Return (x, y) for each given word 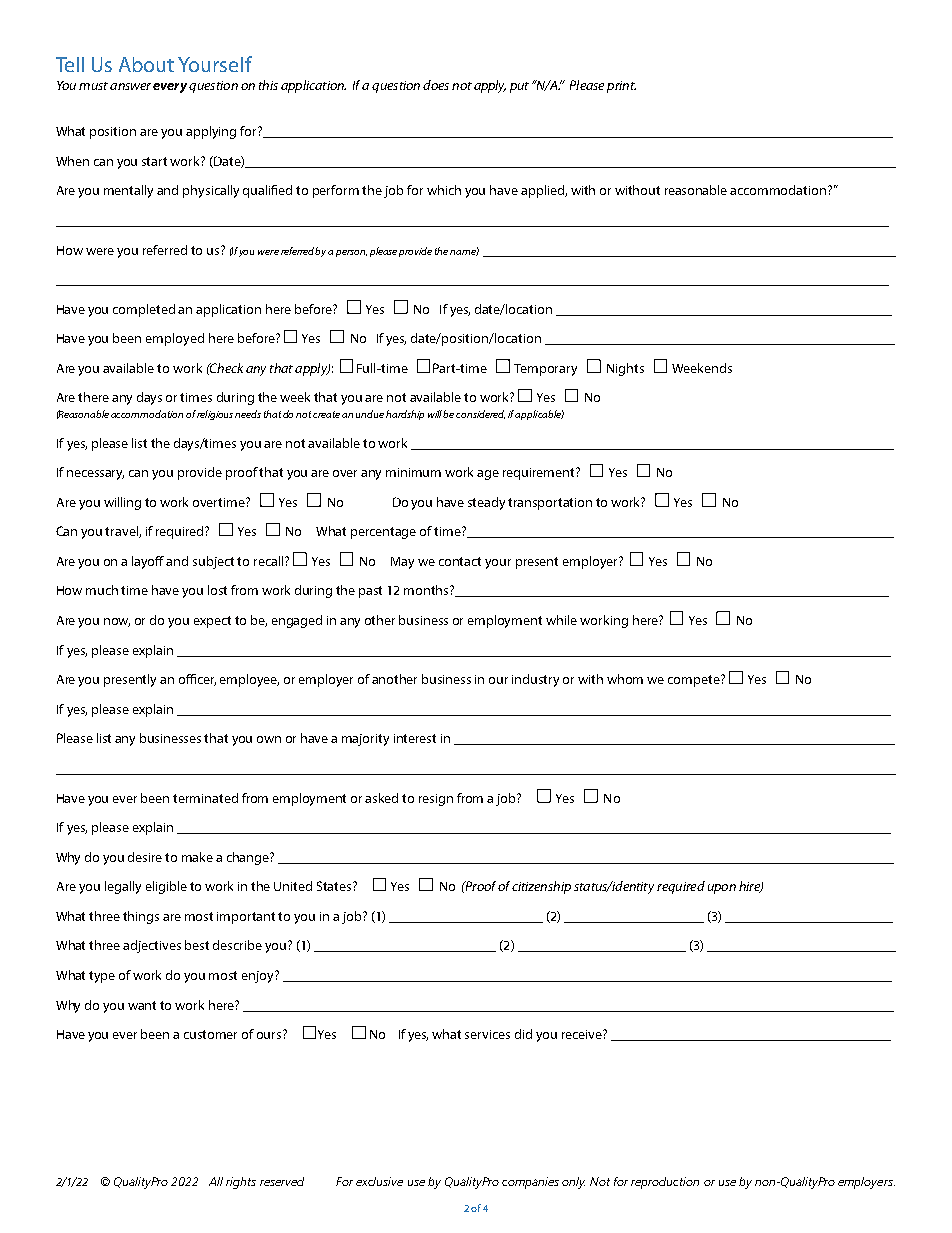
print (621, 87)
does (436, 85)
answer (130, 86)
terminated (205, 798)
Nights (625, 369)
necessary (95, 475)
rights (241, 1183)
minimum (413, 472)
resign (436, 800)
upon (722, 889)
